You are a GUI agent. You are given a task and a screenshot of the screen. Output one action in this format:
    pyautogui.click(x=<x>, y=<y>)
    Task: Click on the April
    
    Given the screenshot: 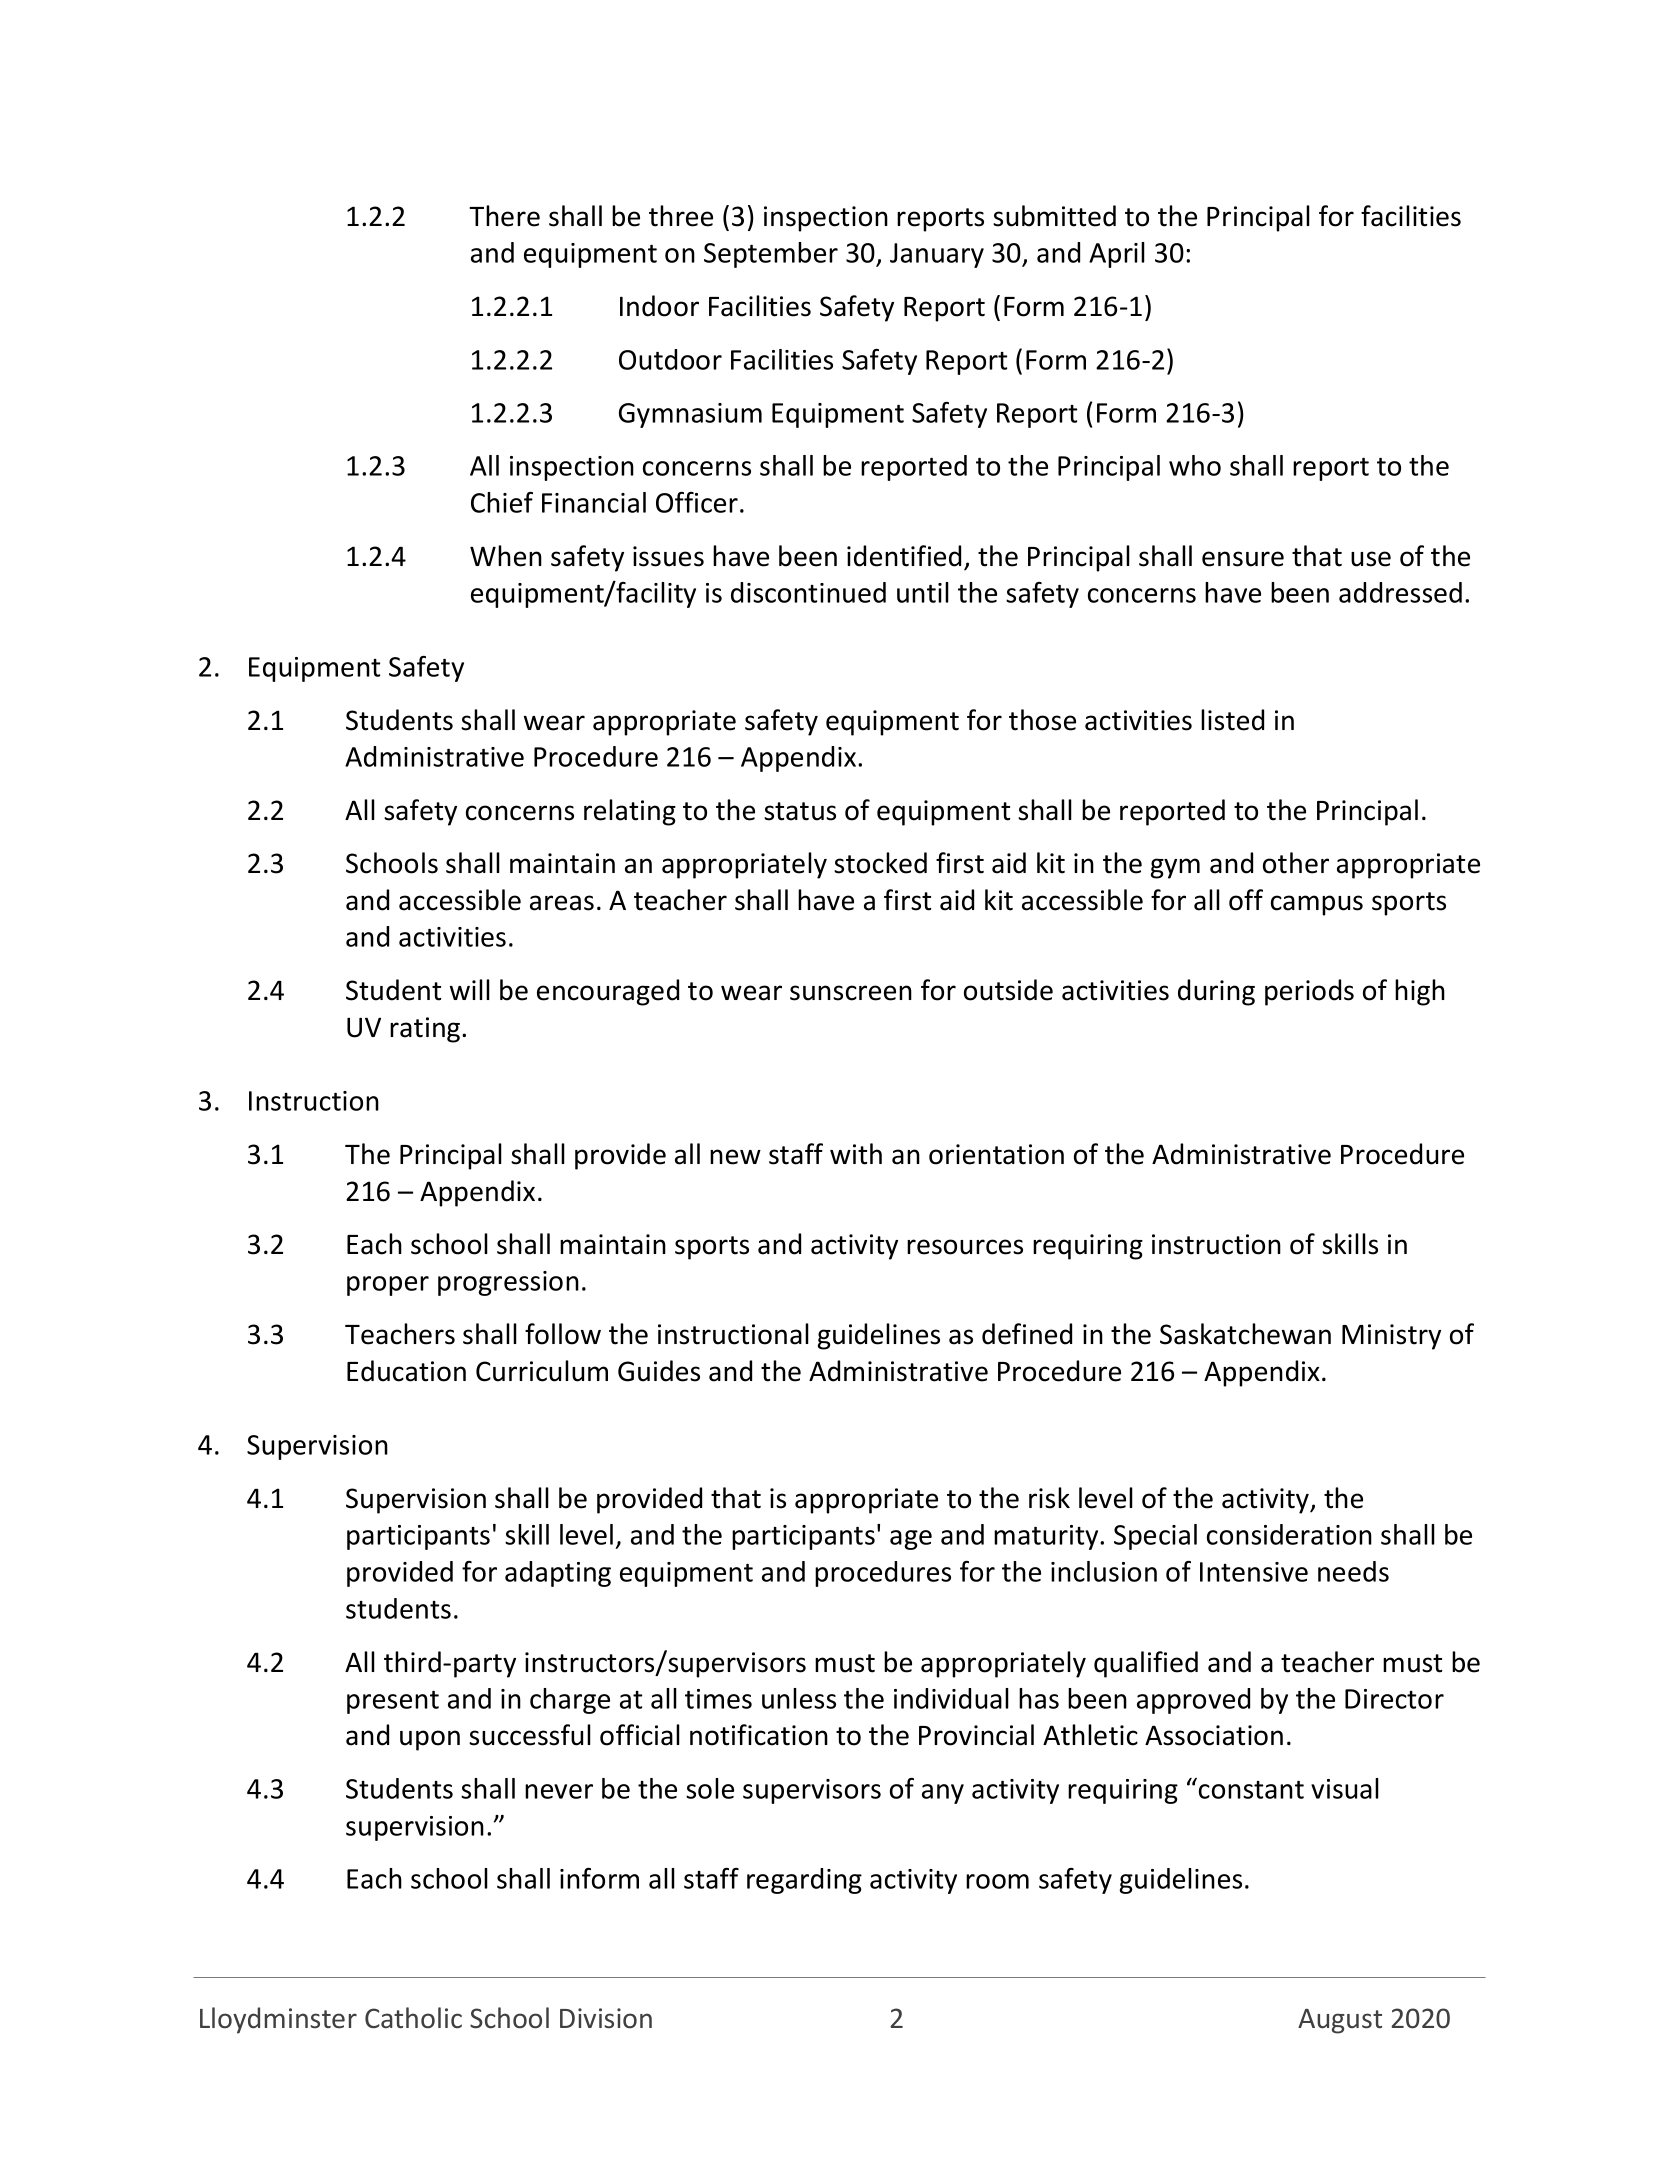 What is the action you would take?
    pyautogui.click(x=1117, y=255)
